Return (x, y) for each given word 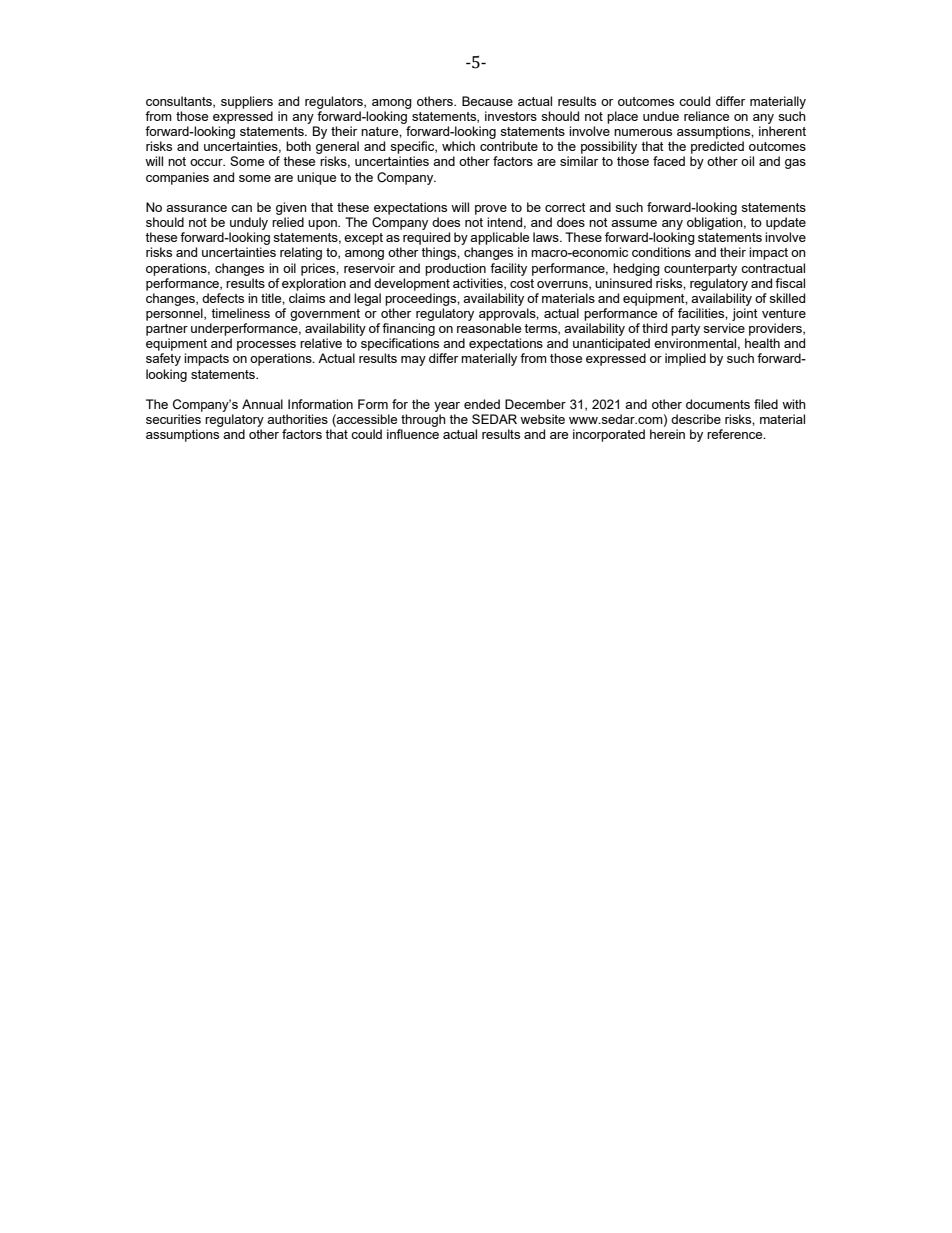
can (241, 208)
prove (491, 210)
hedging (636, 269)
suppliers (247, 102)
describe (696, 419)
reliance (706, 116)
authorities (297, 419)
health (762, 343)
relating (301, 253)
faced (669, 161)
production (455, 269)
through (423, 420)
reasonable (489, 328)
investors (511, 116)
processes (266, 346)
